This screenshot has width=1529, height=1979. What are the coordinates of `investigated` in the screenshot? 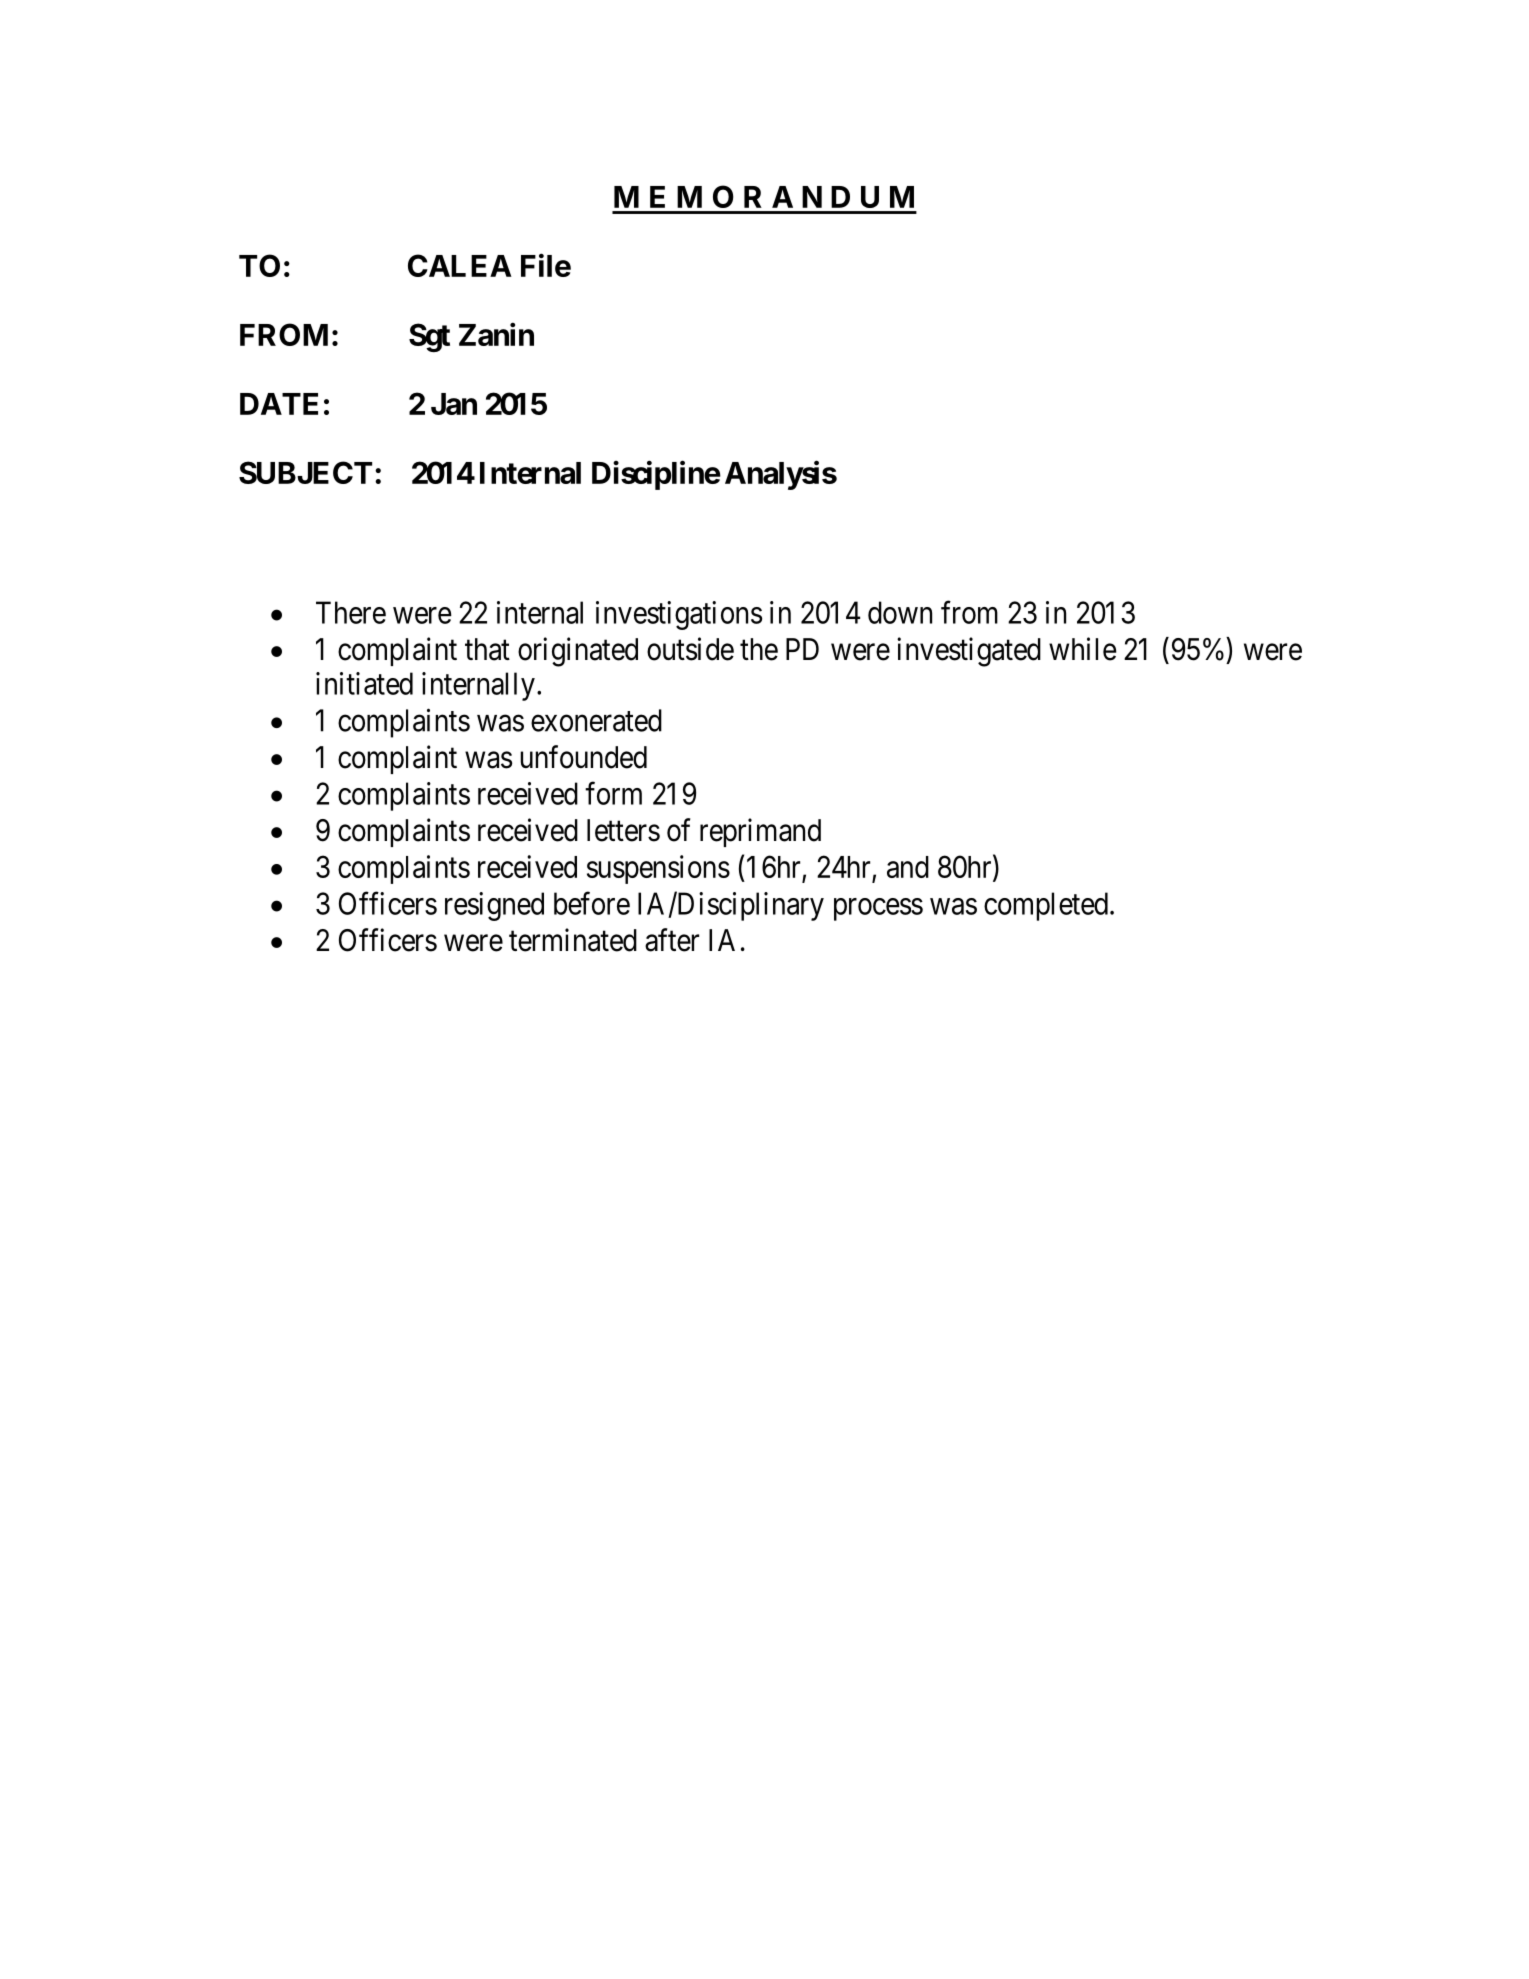 It's located at (969, 652).
